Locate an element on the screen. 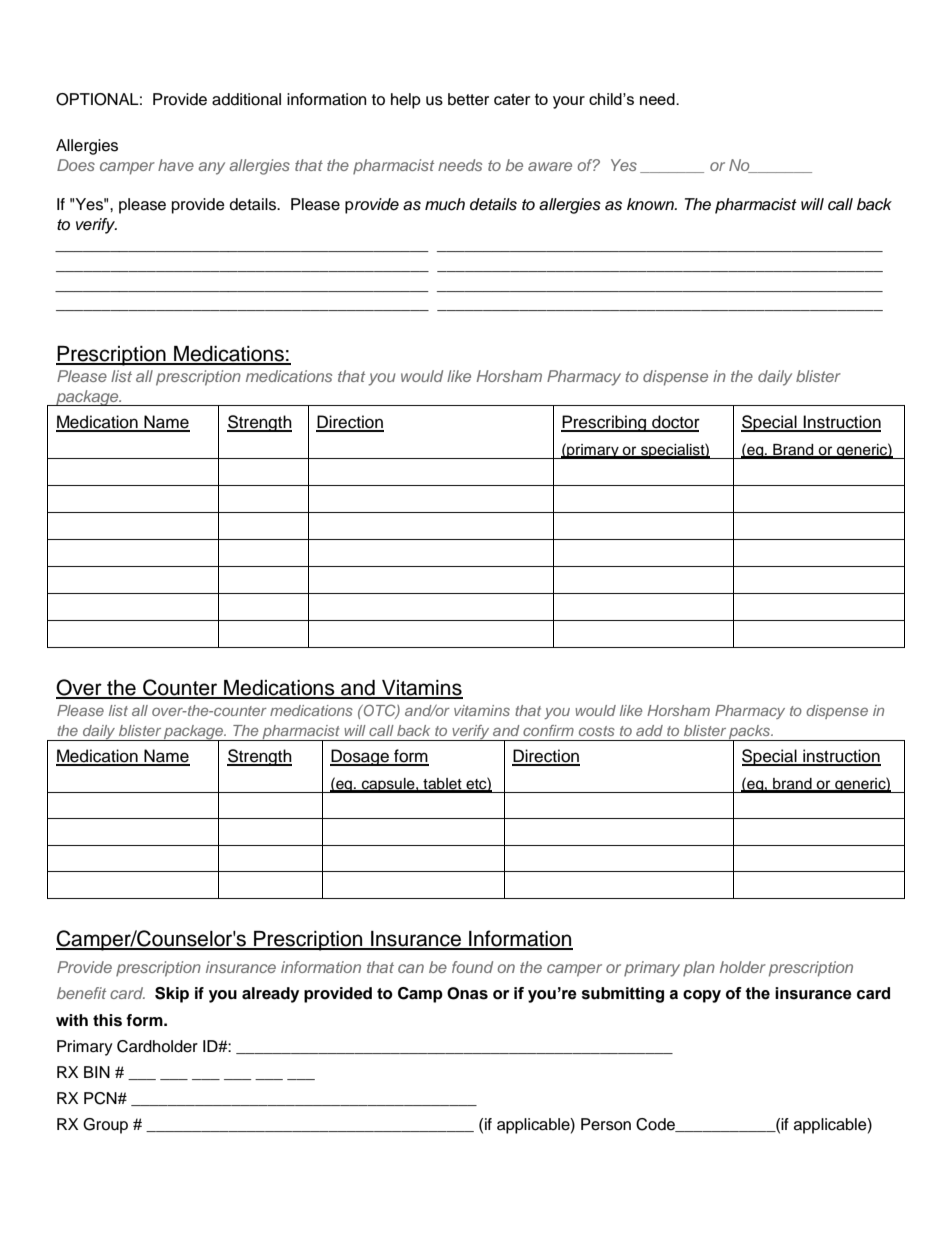 The height and width of the screenshot is (1233, 952). Dosage is located at coordinates (360, 757).
